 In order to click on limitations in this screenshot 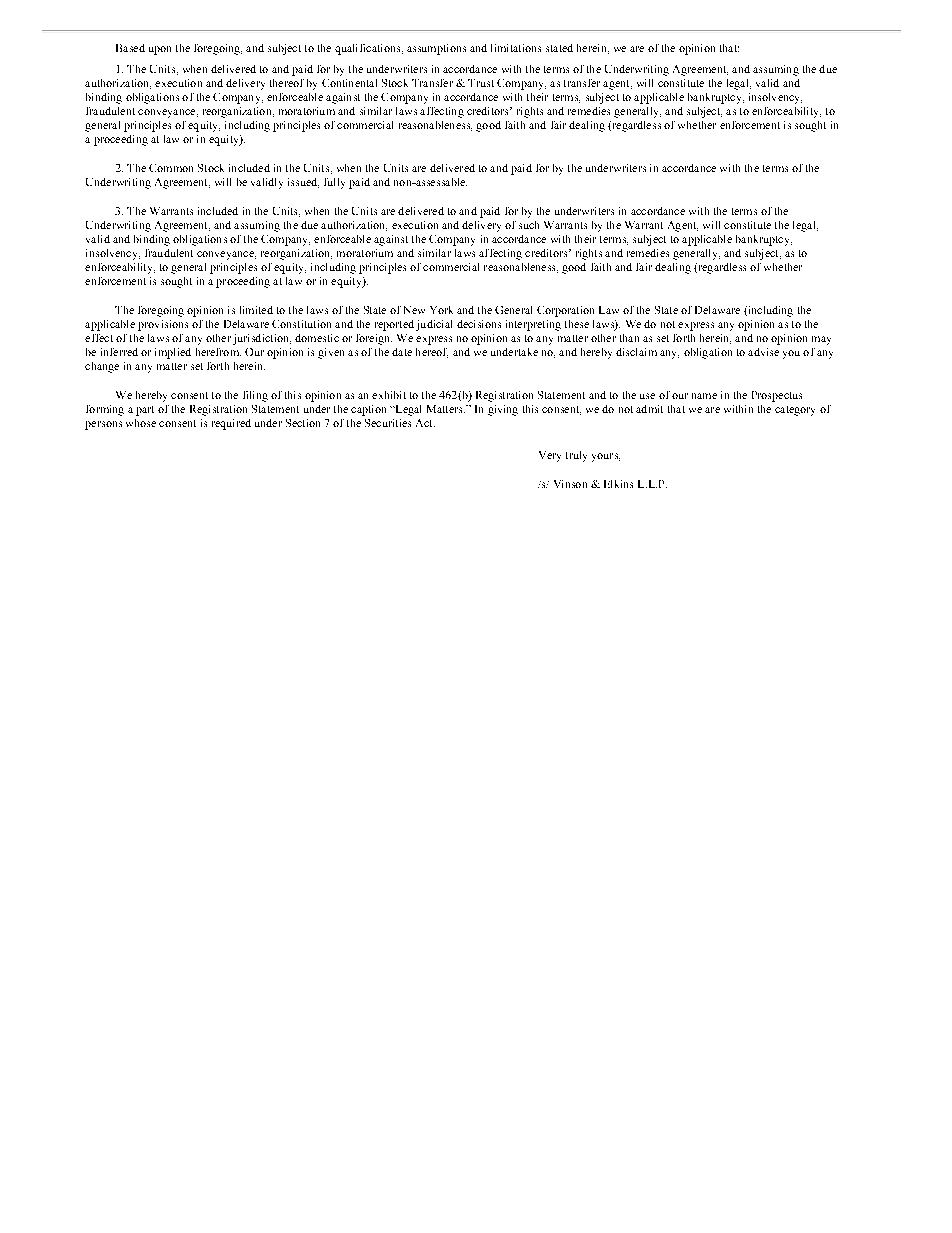, I will do `click(516, 48)`.
